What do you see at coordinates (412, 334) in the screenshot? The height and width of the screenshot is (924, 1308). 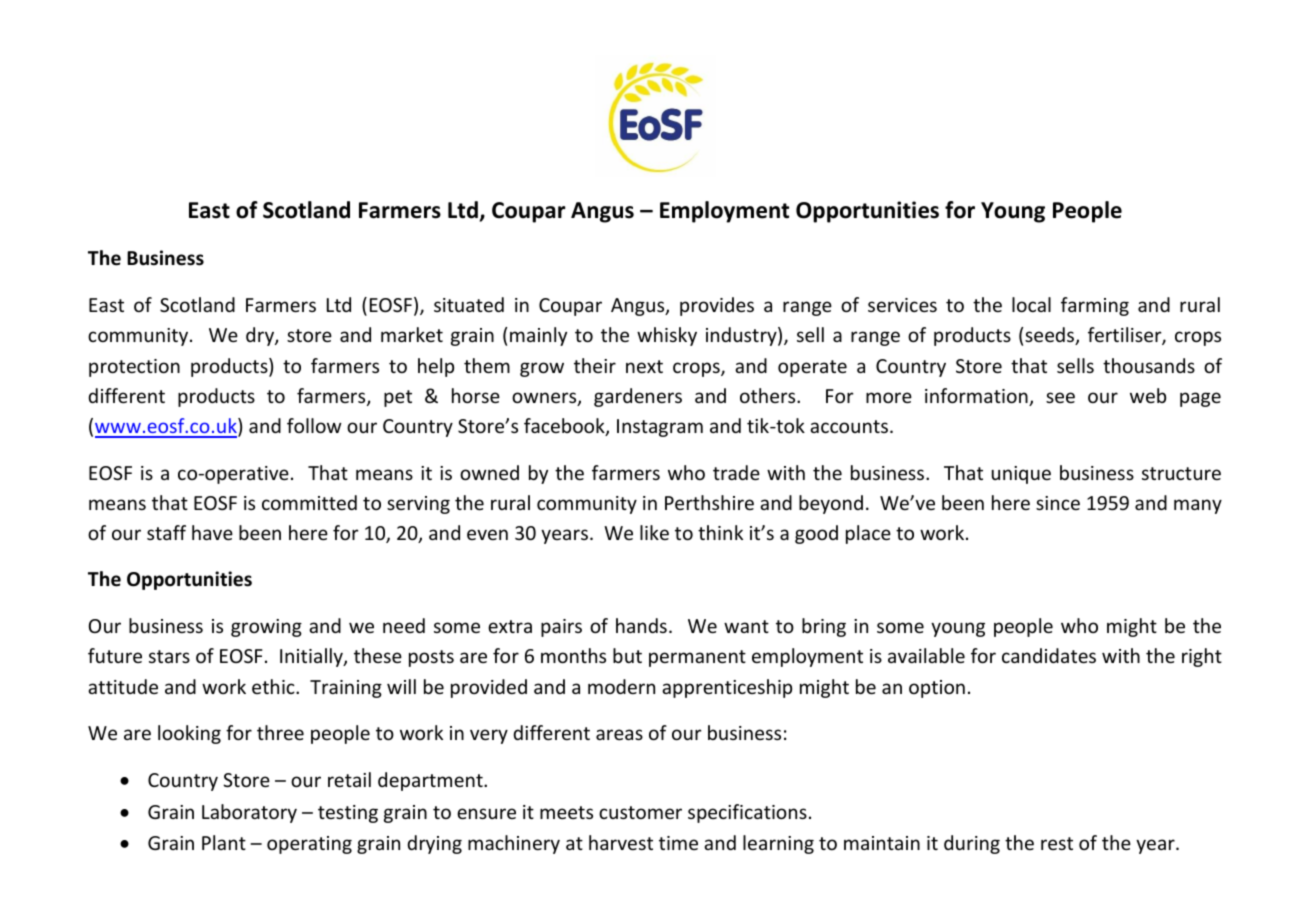 I see `market` at bounding box center [412, 334].
